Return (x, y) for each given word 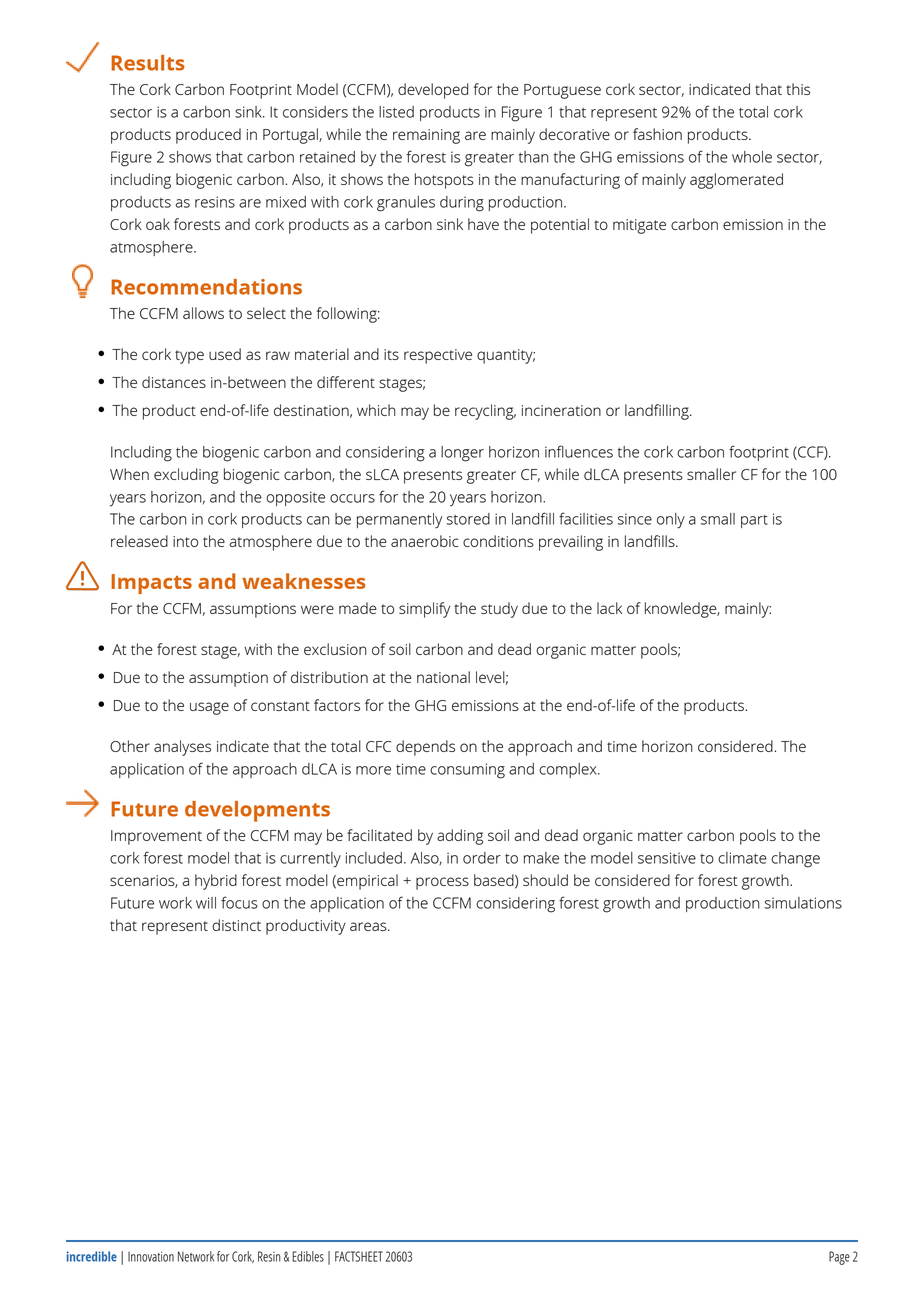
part (754, 521)
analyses (182, 748)
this (798, 89)
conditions (498, 541)
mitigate (639, 226)
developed (433, 91)
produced (208, 136)
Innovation (151, 1256)
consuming (467, 771)
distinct (236, 925)
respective (438, 356)
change (795, 860)
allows (203, 313)
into (185, 541)
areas (369, 926)
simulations (803, 903)
